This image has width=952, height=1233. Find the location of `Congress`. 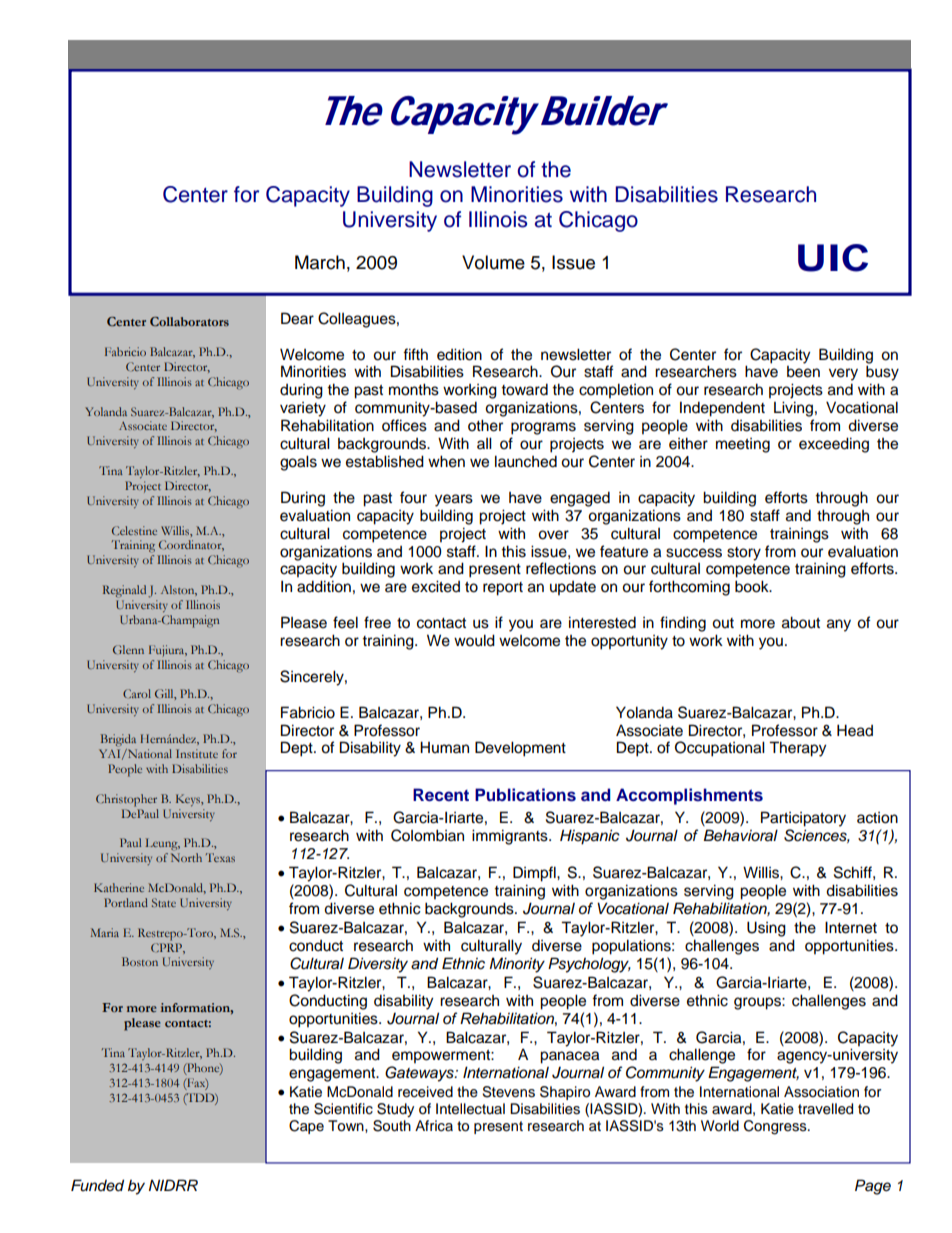

Congress is located at coordinates (776, 1127).
